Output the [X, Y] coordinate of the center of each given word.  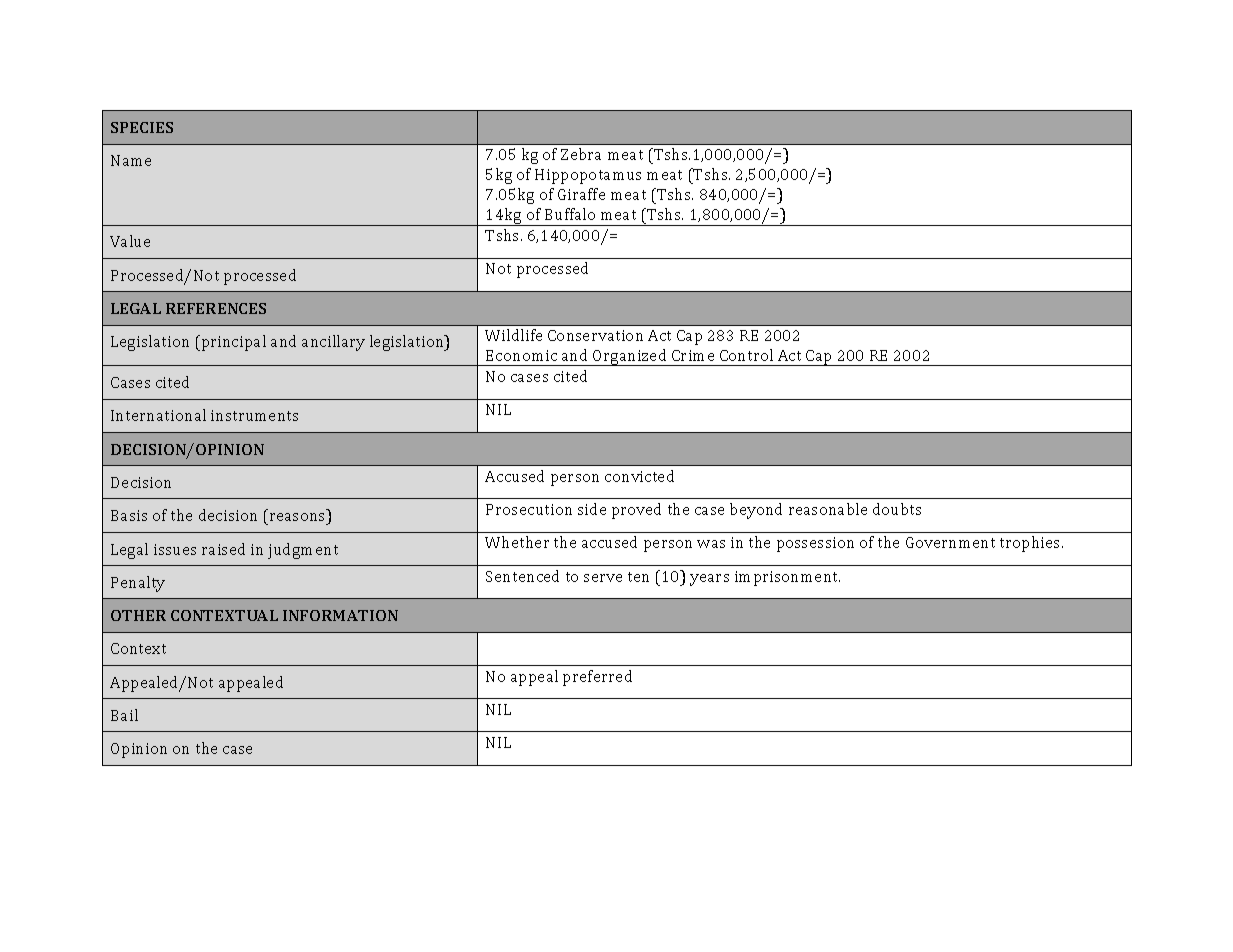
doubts [897, 509]
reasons [297, 517]
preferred [597, 678]
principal [232, 343]
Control [746, 355]
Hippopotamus [588, 176]
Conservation [595, 335]
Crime [693, 355]
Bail [124, 715]
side [592, 509]
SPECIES [142, 127]
